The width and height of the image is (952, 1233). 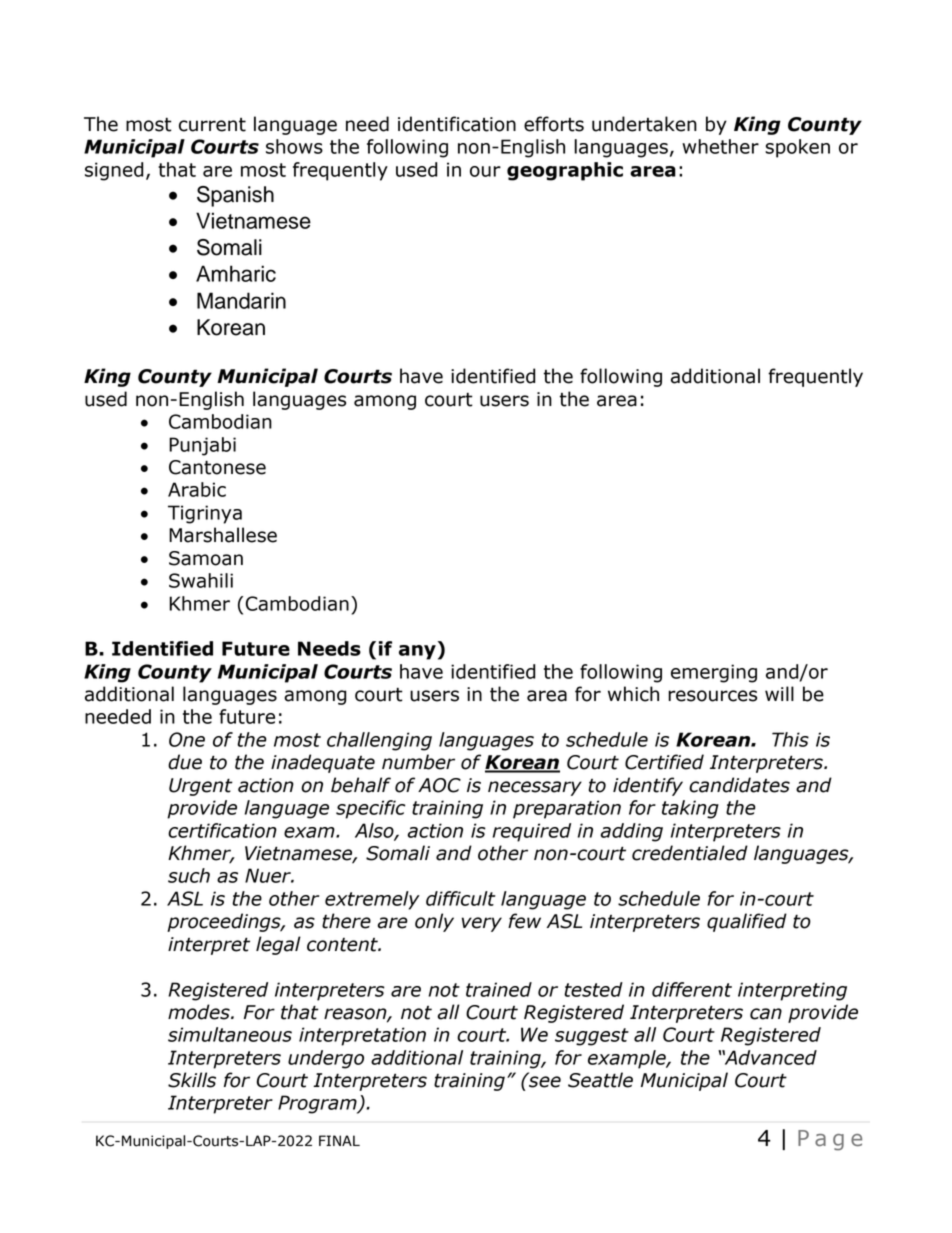 What do you see at coordinates (192, 1080) in the image?
I see `Skills` at bounding box center [192, 1080].
